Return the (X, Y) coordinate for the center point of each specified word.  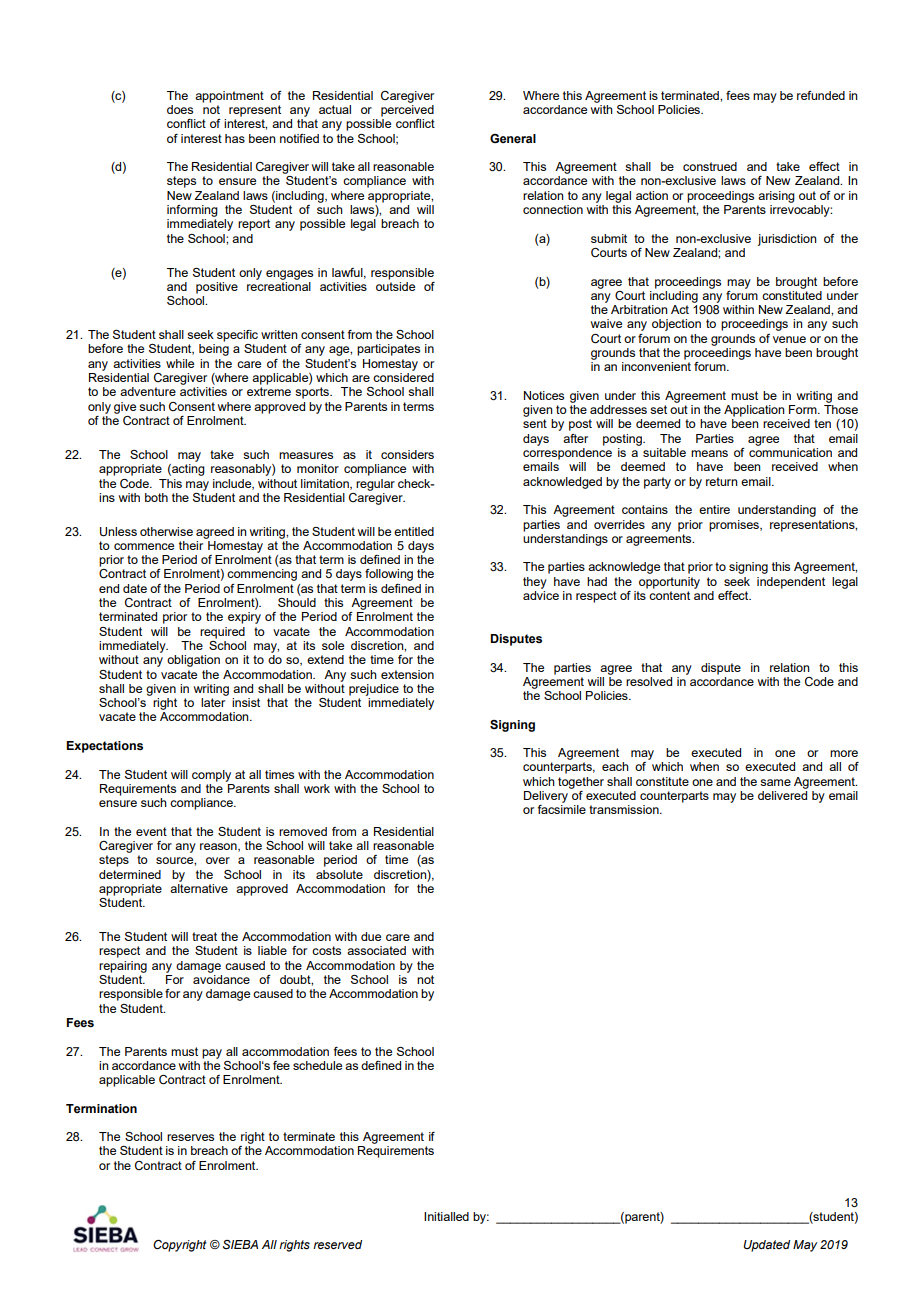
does (180, 109)
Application (754, 411)
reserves (190, 1137)
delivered (782, 795)
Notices (544, 395)
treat (204, 936)
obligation (193, 661)
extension (407, 674)
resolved (649, 681)
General (513, 138)
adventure (148, 391)
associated (376, 950)
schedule (317, 1065)
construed (710, 166)
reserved (337, 1244)
